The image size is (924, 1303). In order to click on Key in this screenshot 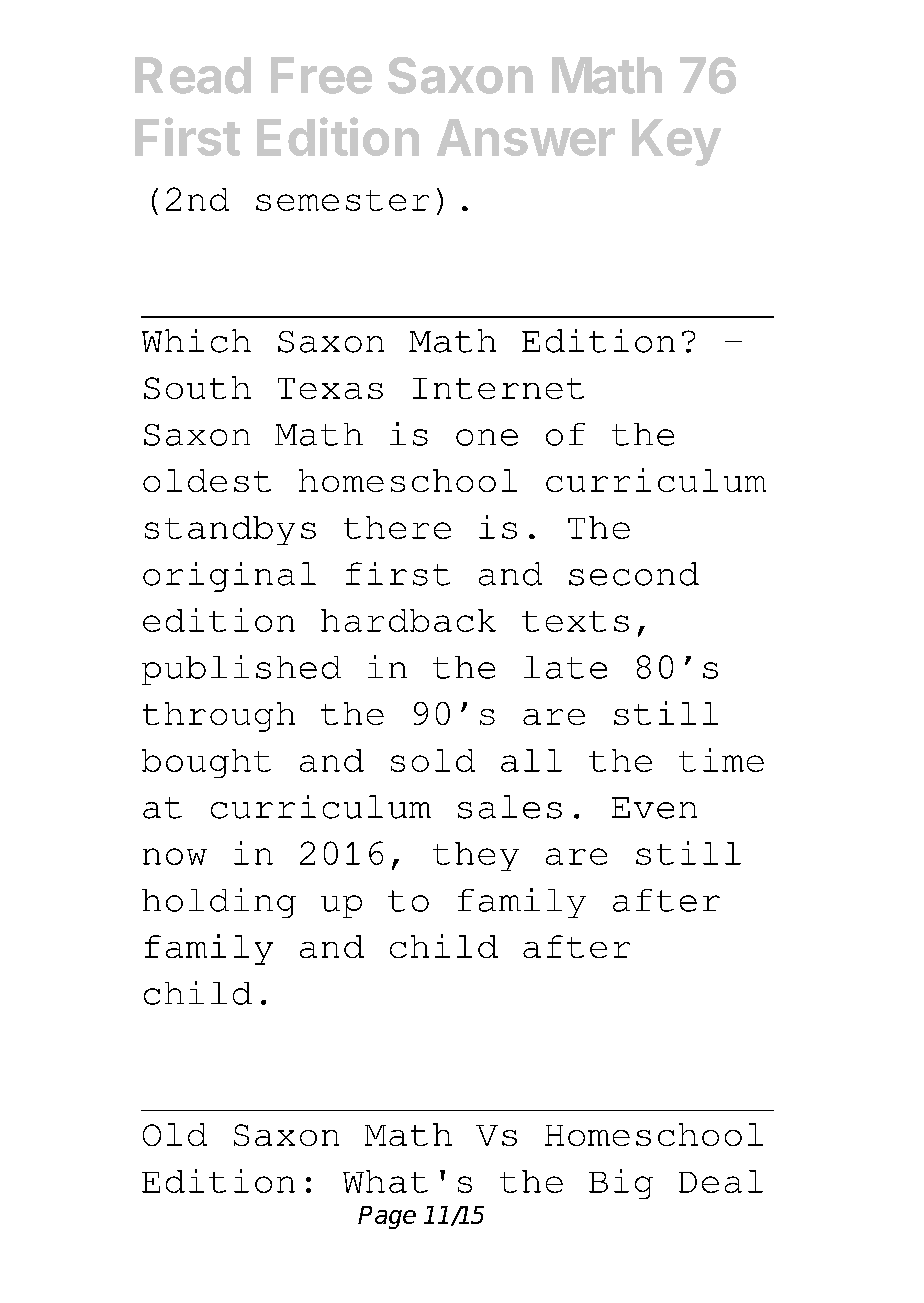, I will do `click(676, 142)`.
